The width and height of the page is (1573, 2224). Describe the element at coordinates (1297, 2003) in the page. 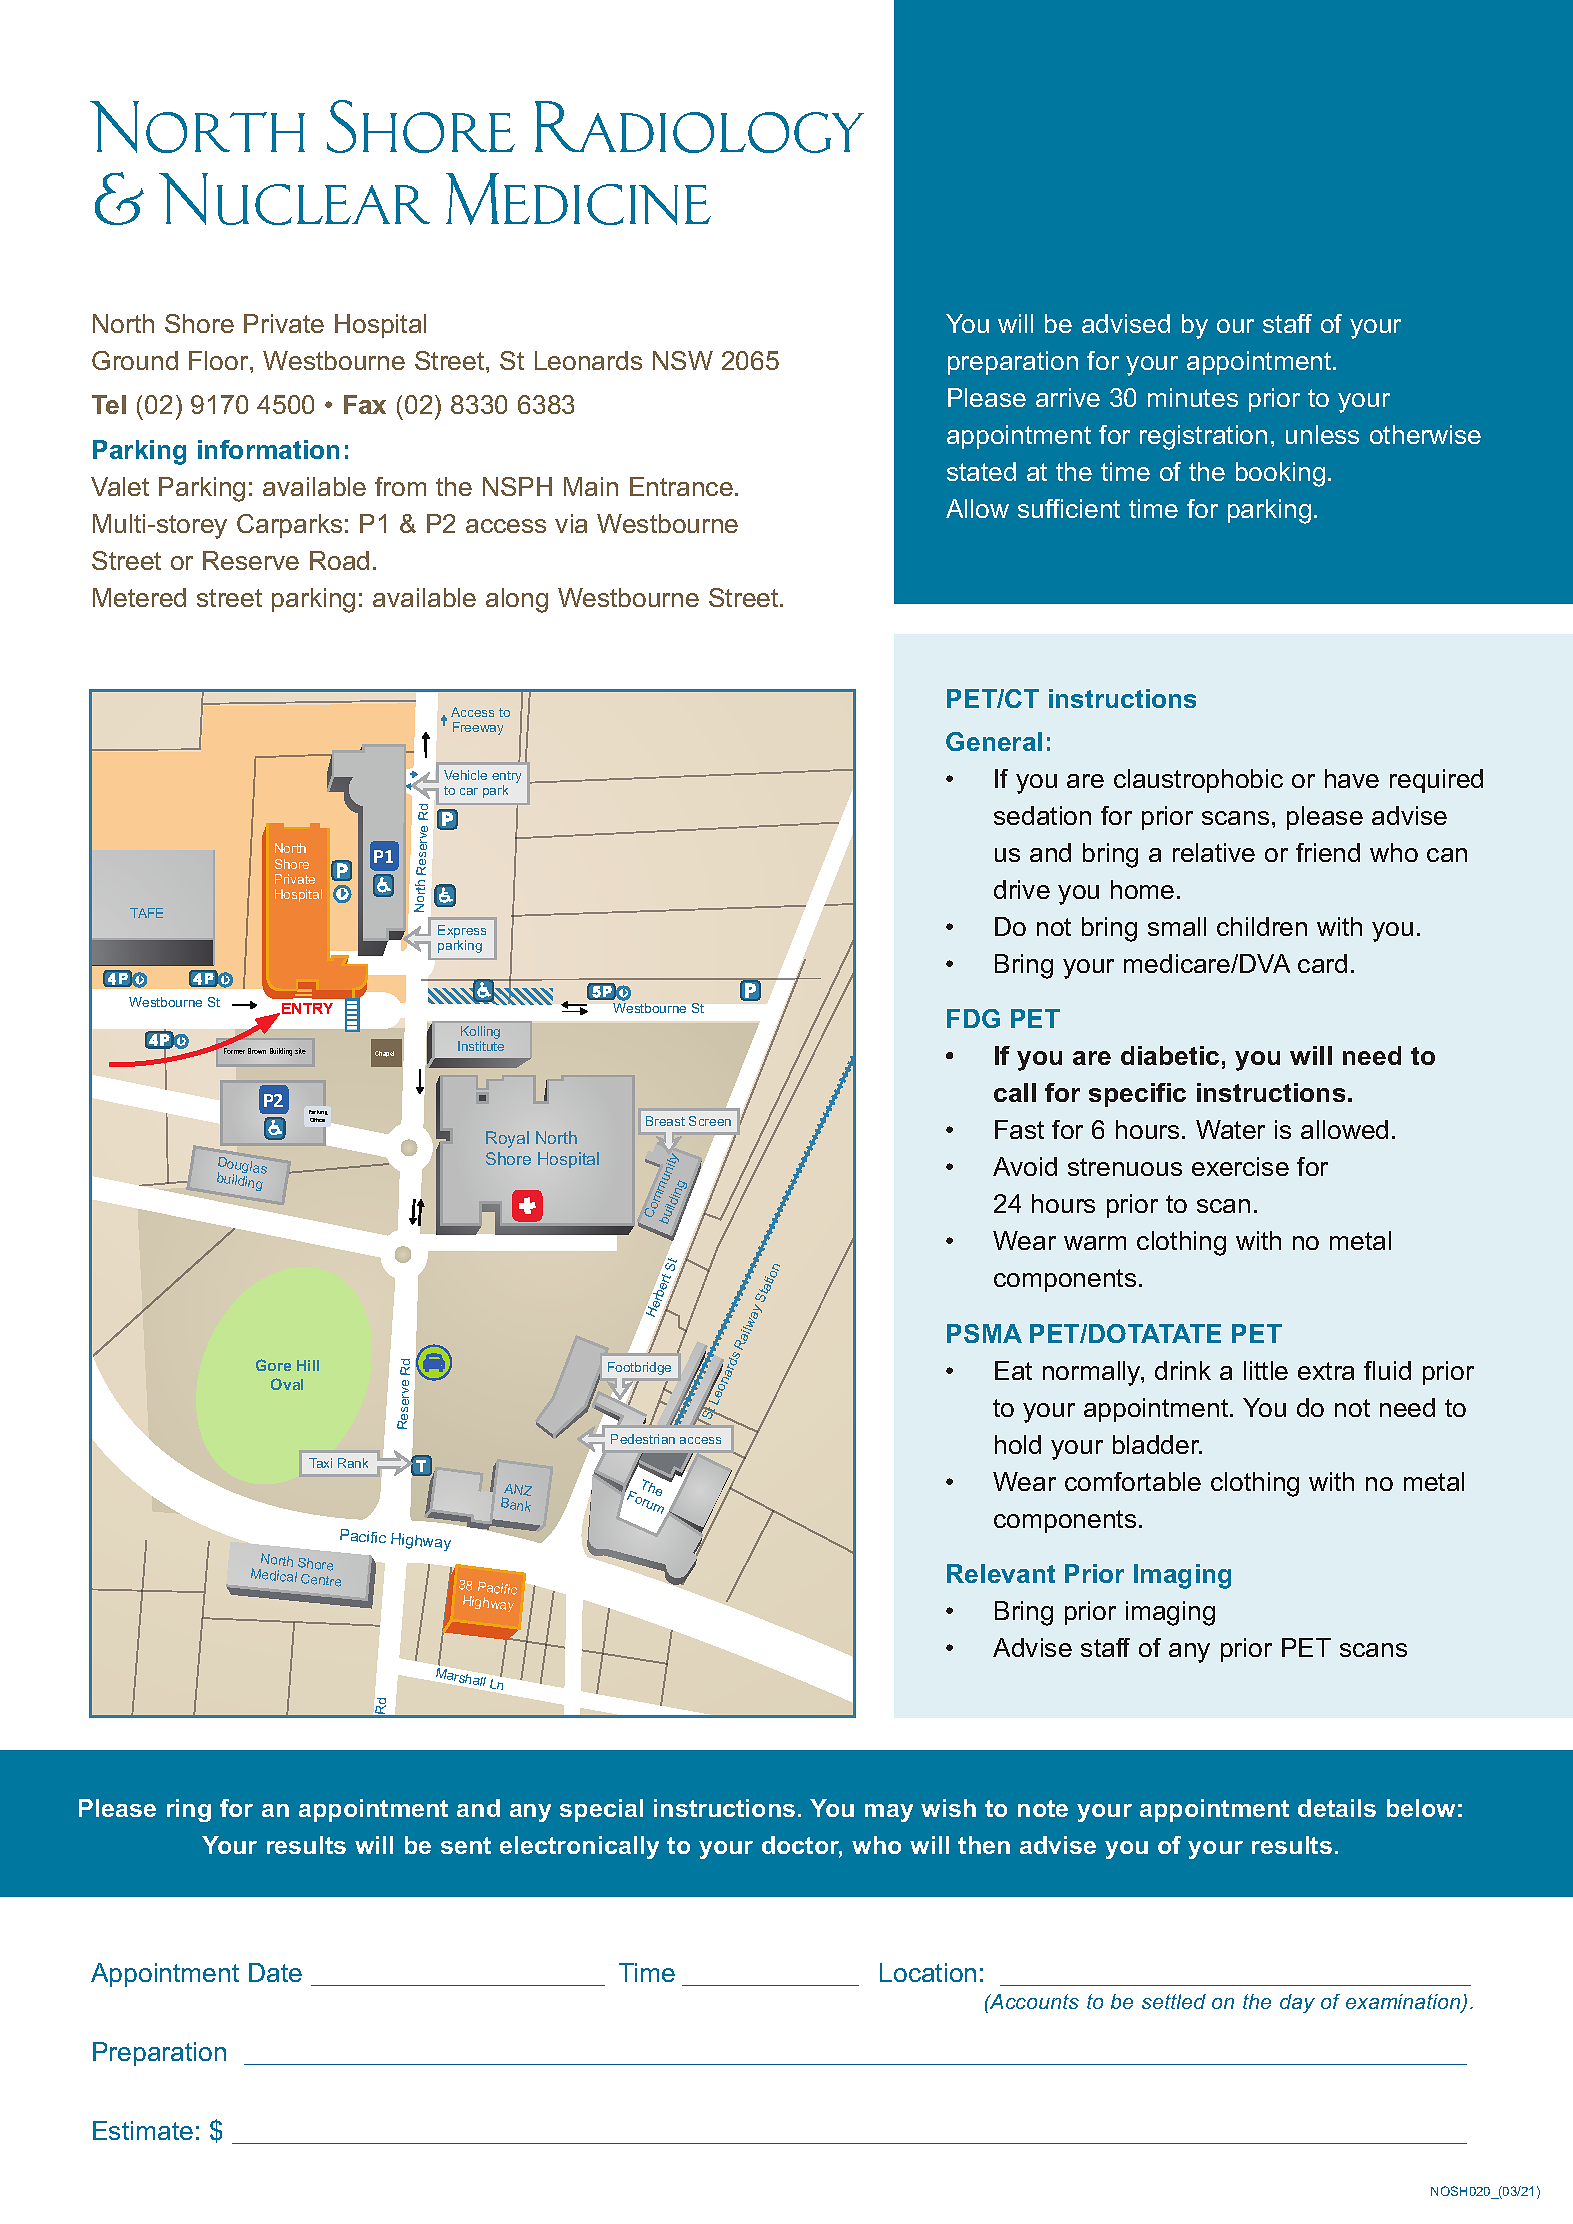

I see `day` at that location.
